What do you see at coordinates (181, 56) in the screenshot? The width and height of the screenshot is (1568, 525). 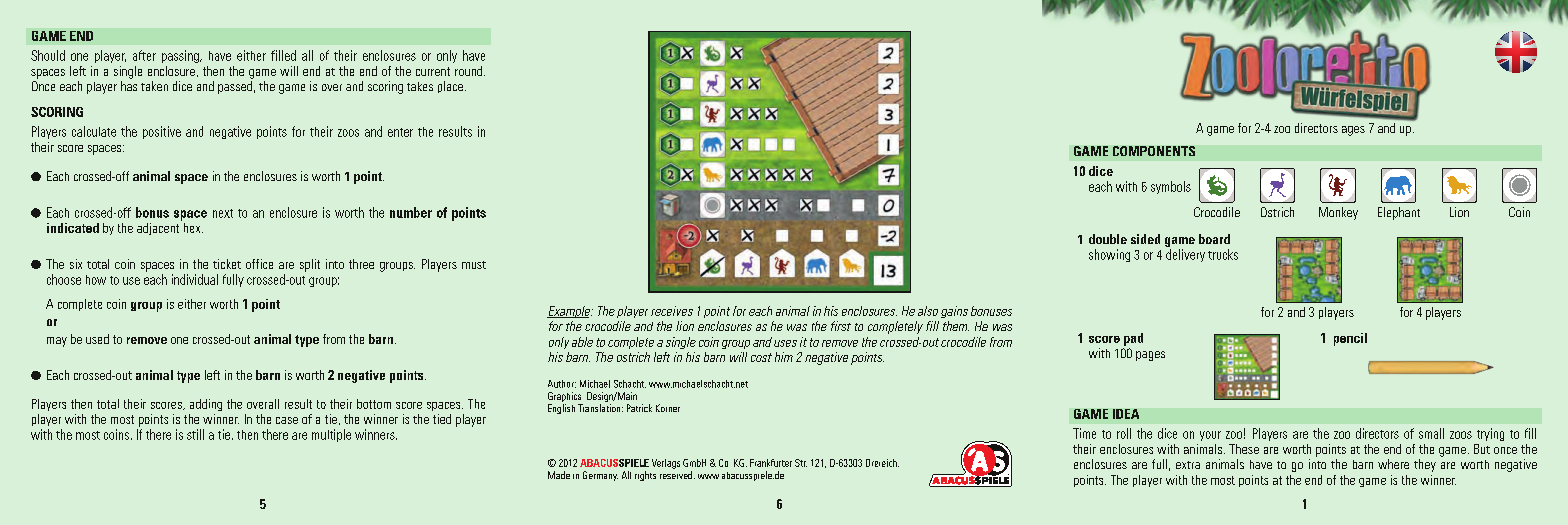 I see `passing` at bounding box center [181, 56].
